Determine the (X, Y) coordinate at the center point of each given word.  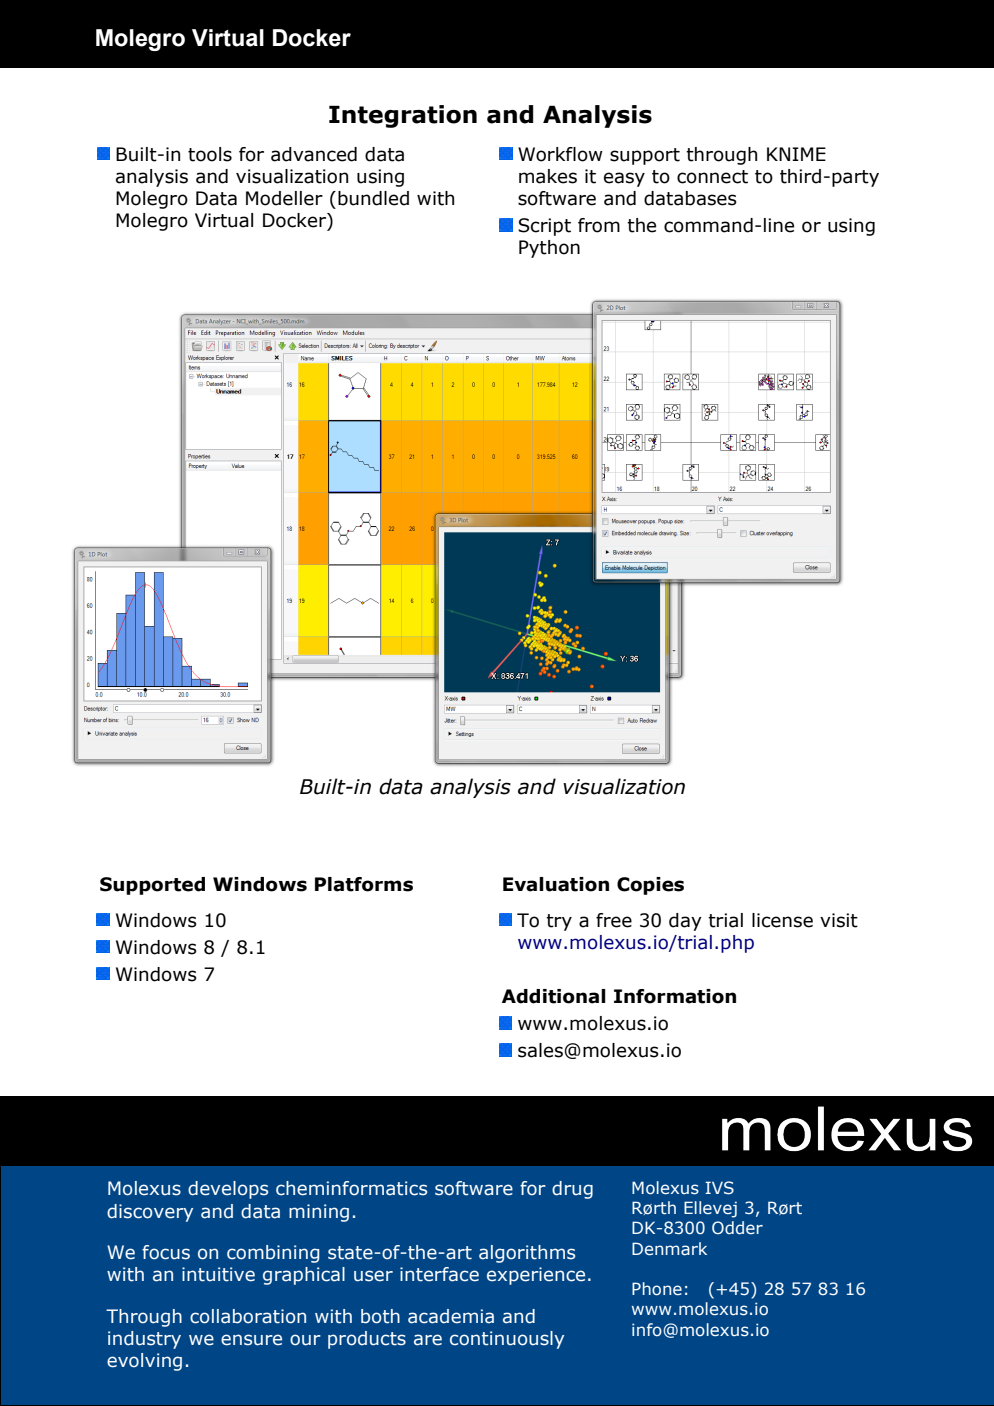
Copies (650, 886)
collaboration (248, 1316)
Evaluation (556, 884)
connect (712, 177)
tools (210, 154)
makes (548, 176)
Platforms (364, 884)
